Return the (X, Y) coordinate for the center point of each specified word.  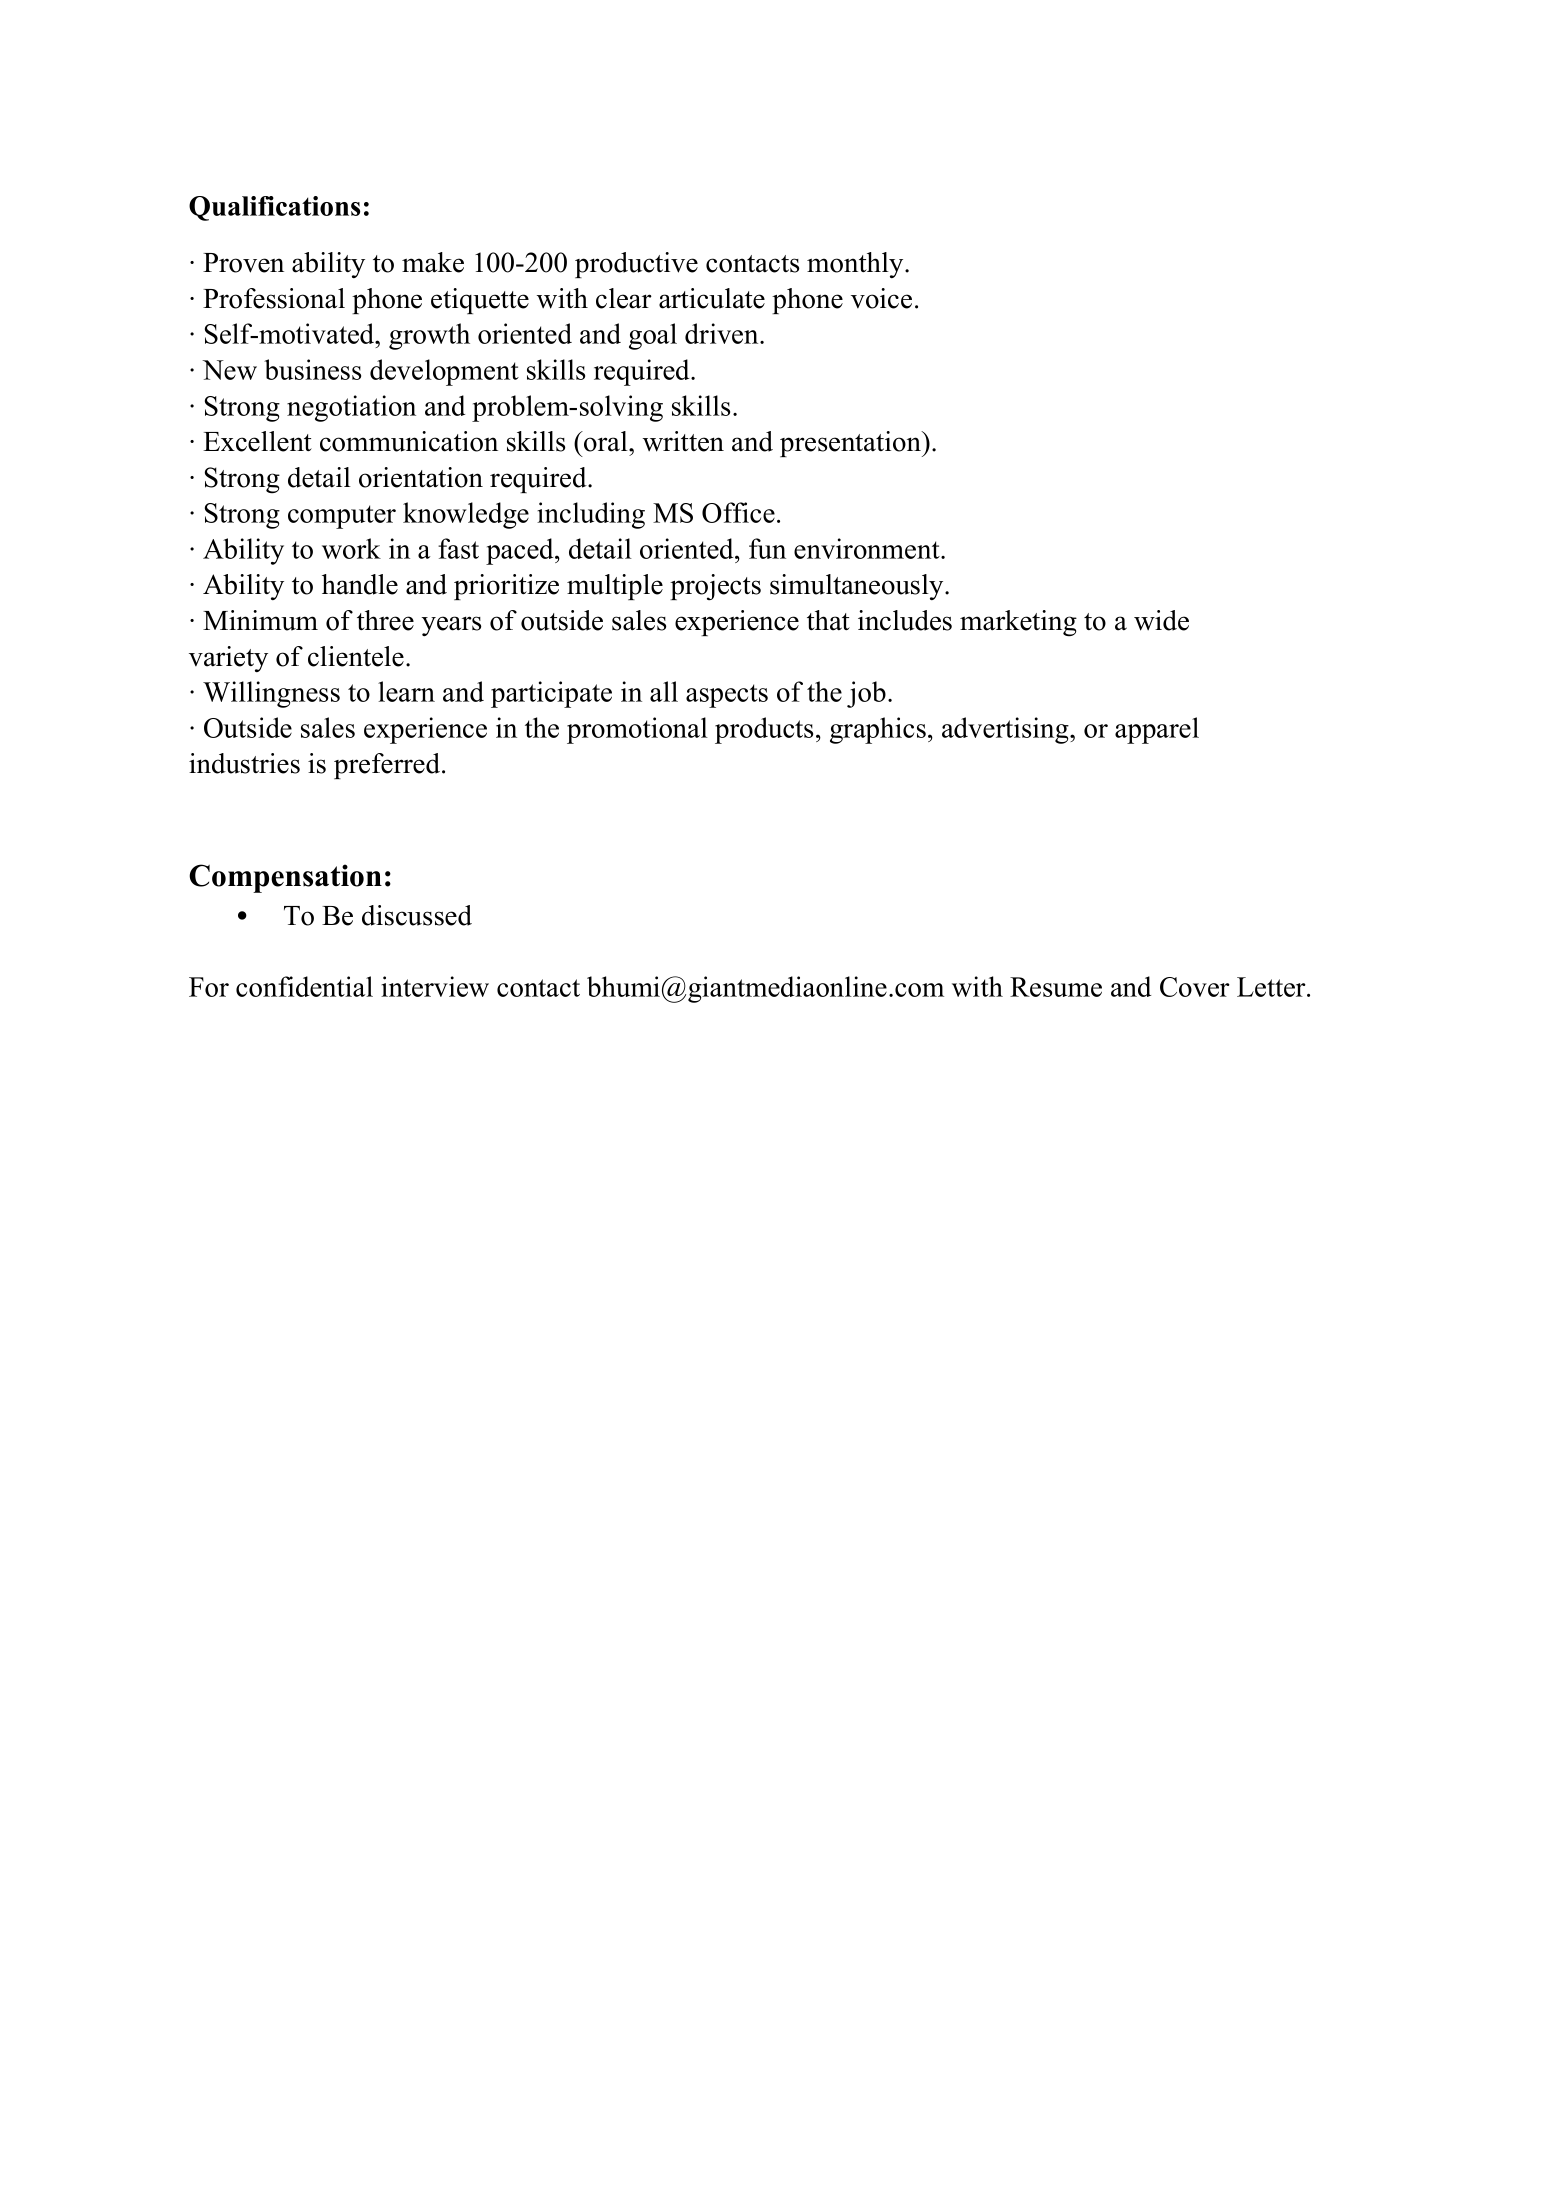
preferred (387, 766)
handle (360, 584)
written (683, 441)
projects (715, 587)
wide (1161, 620)
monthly (856, 265)
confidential (304, 986)
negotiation (351, 408)
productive (636, 265)
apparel (1157, 730)
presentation (851, 444)
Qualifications (274, 208)
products (764, 730)
